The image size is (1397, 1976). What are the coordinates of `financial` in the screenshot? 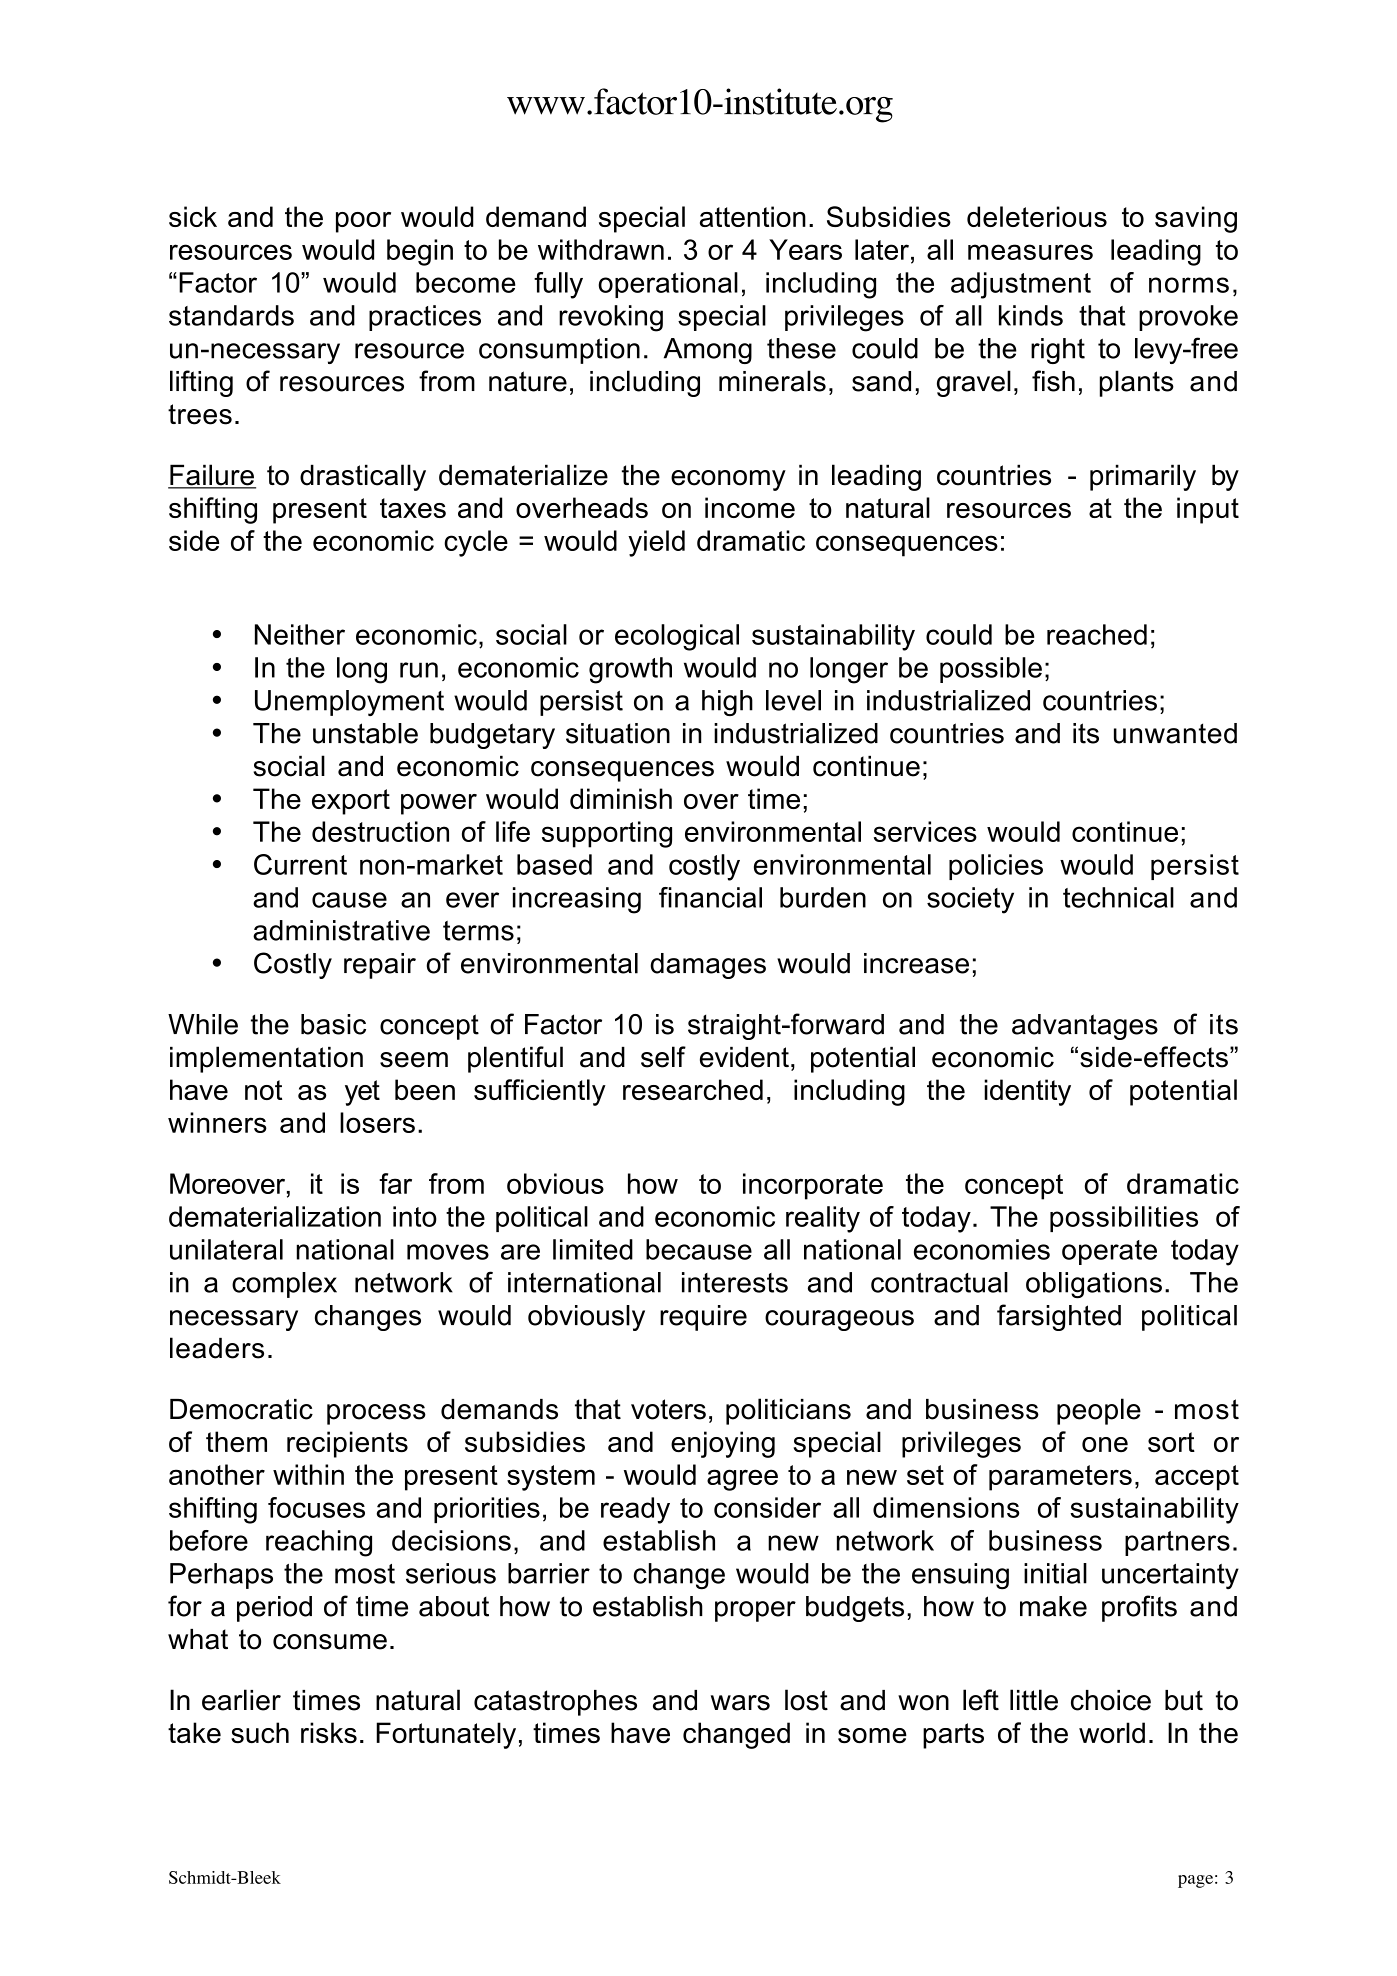 It's located at (710, 897).
